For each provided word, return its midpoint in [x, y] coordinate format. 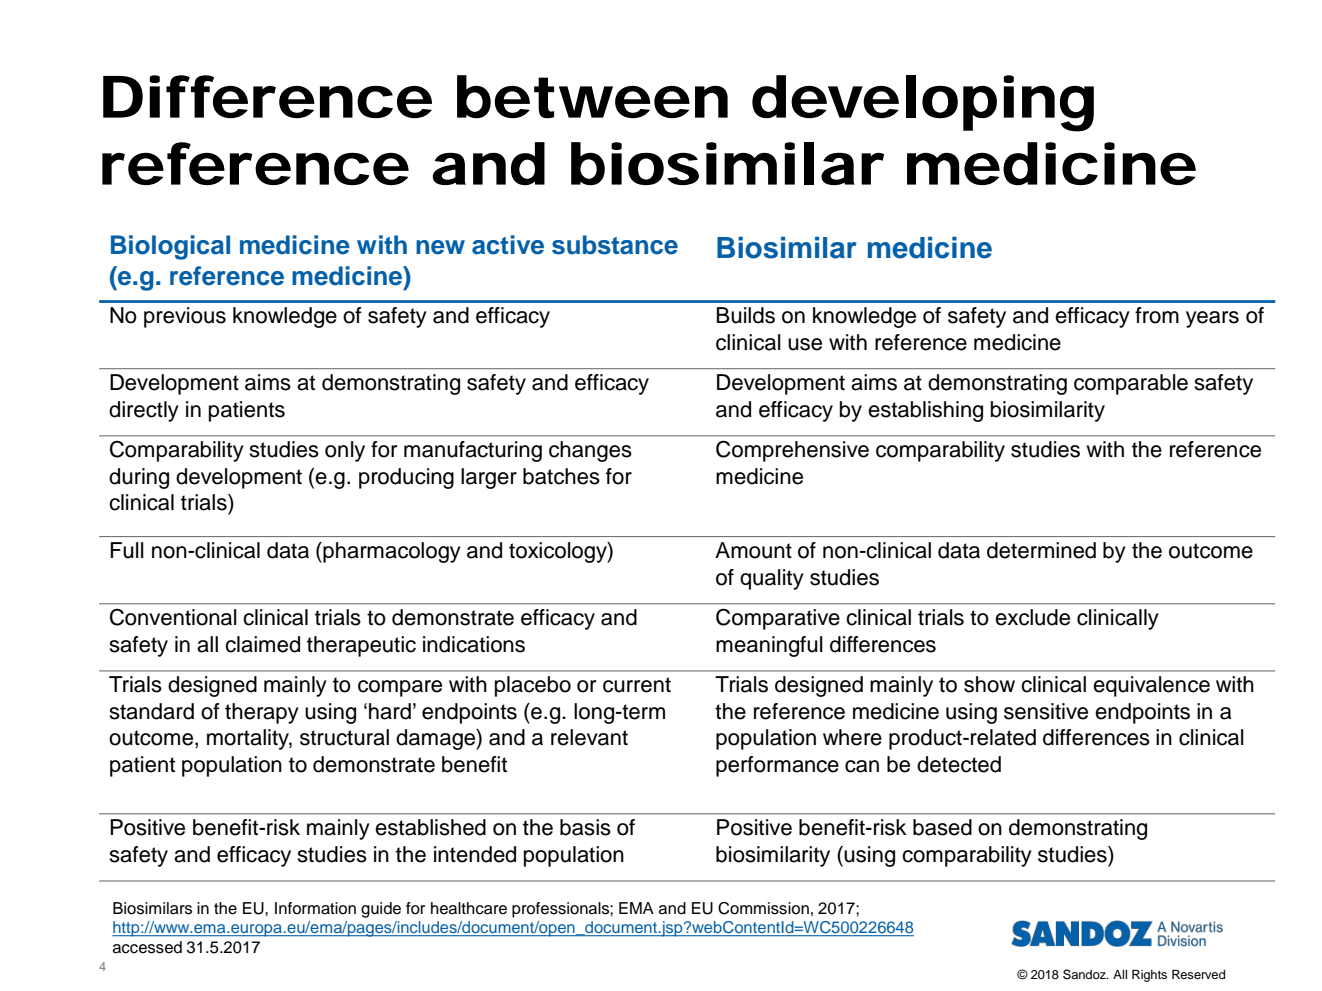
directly [144, 411]
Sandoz [1085, 974]
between [592, 97]
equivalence [1151, 686]
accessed [147, 947]
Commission [763, 908]
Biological [170, 247]
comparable [1131, 384]
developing [923, 103]
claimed [262, 644]
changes [590, 451]
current [637, 685]
